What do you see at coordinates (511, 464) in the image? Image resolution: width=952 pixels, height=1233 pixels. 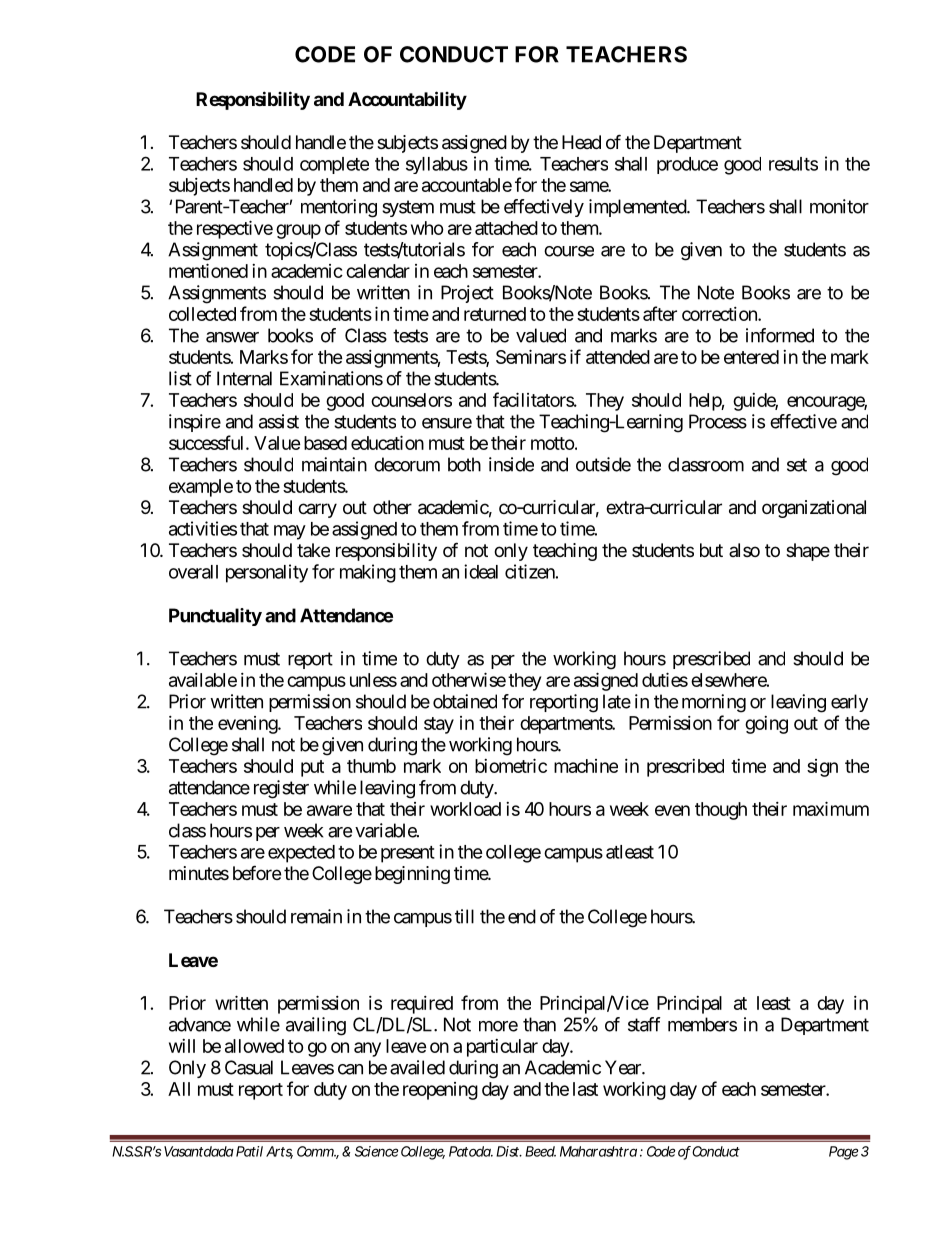 I see `inside` at bounding box center [511, 464].
